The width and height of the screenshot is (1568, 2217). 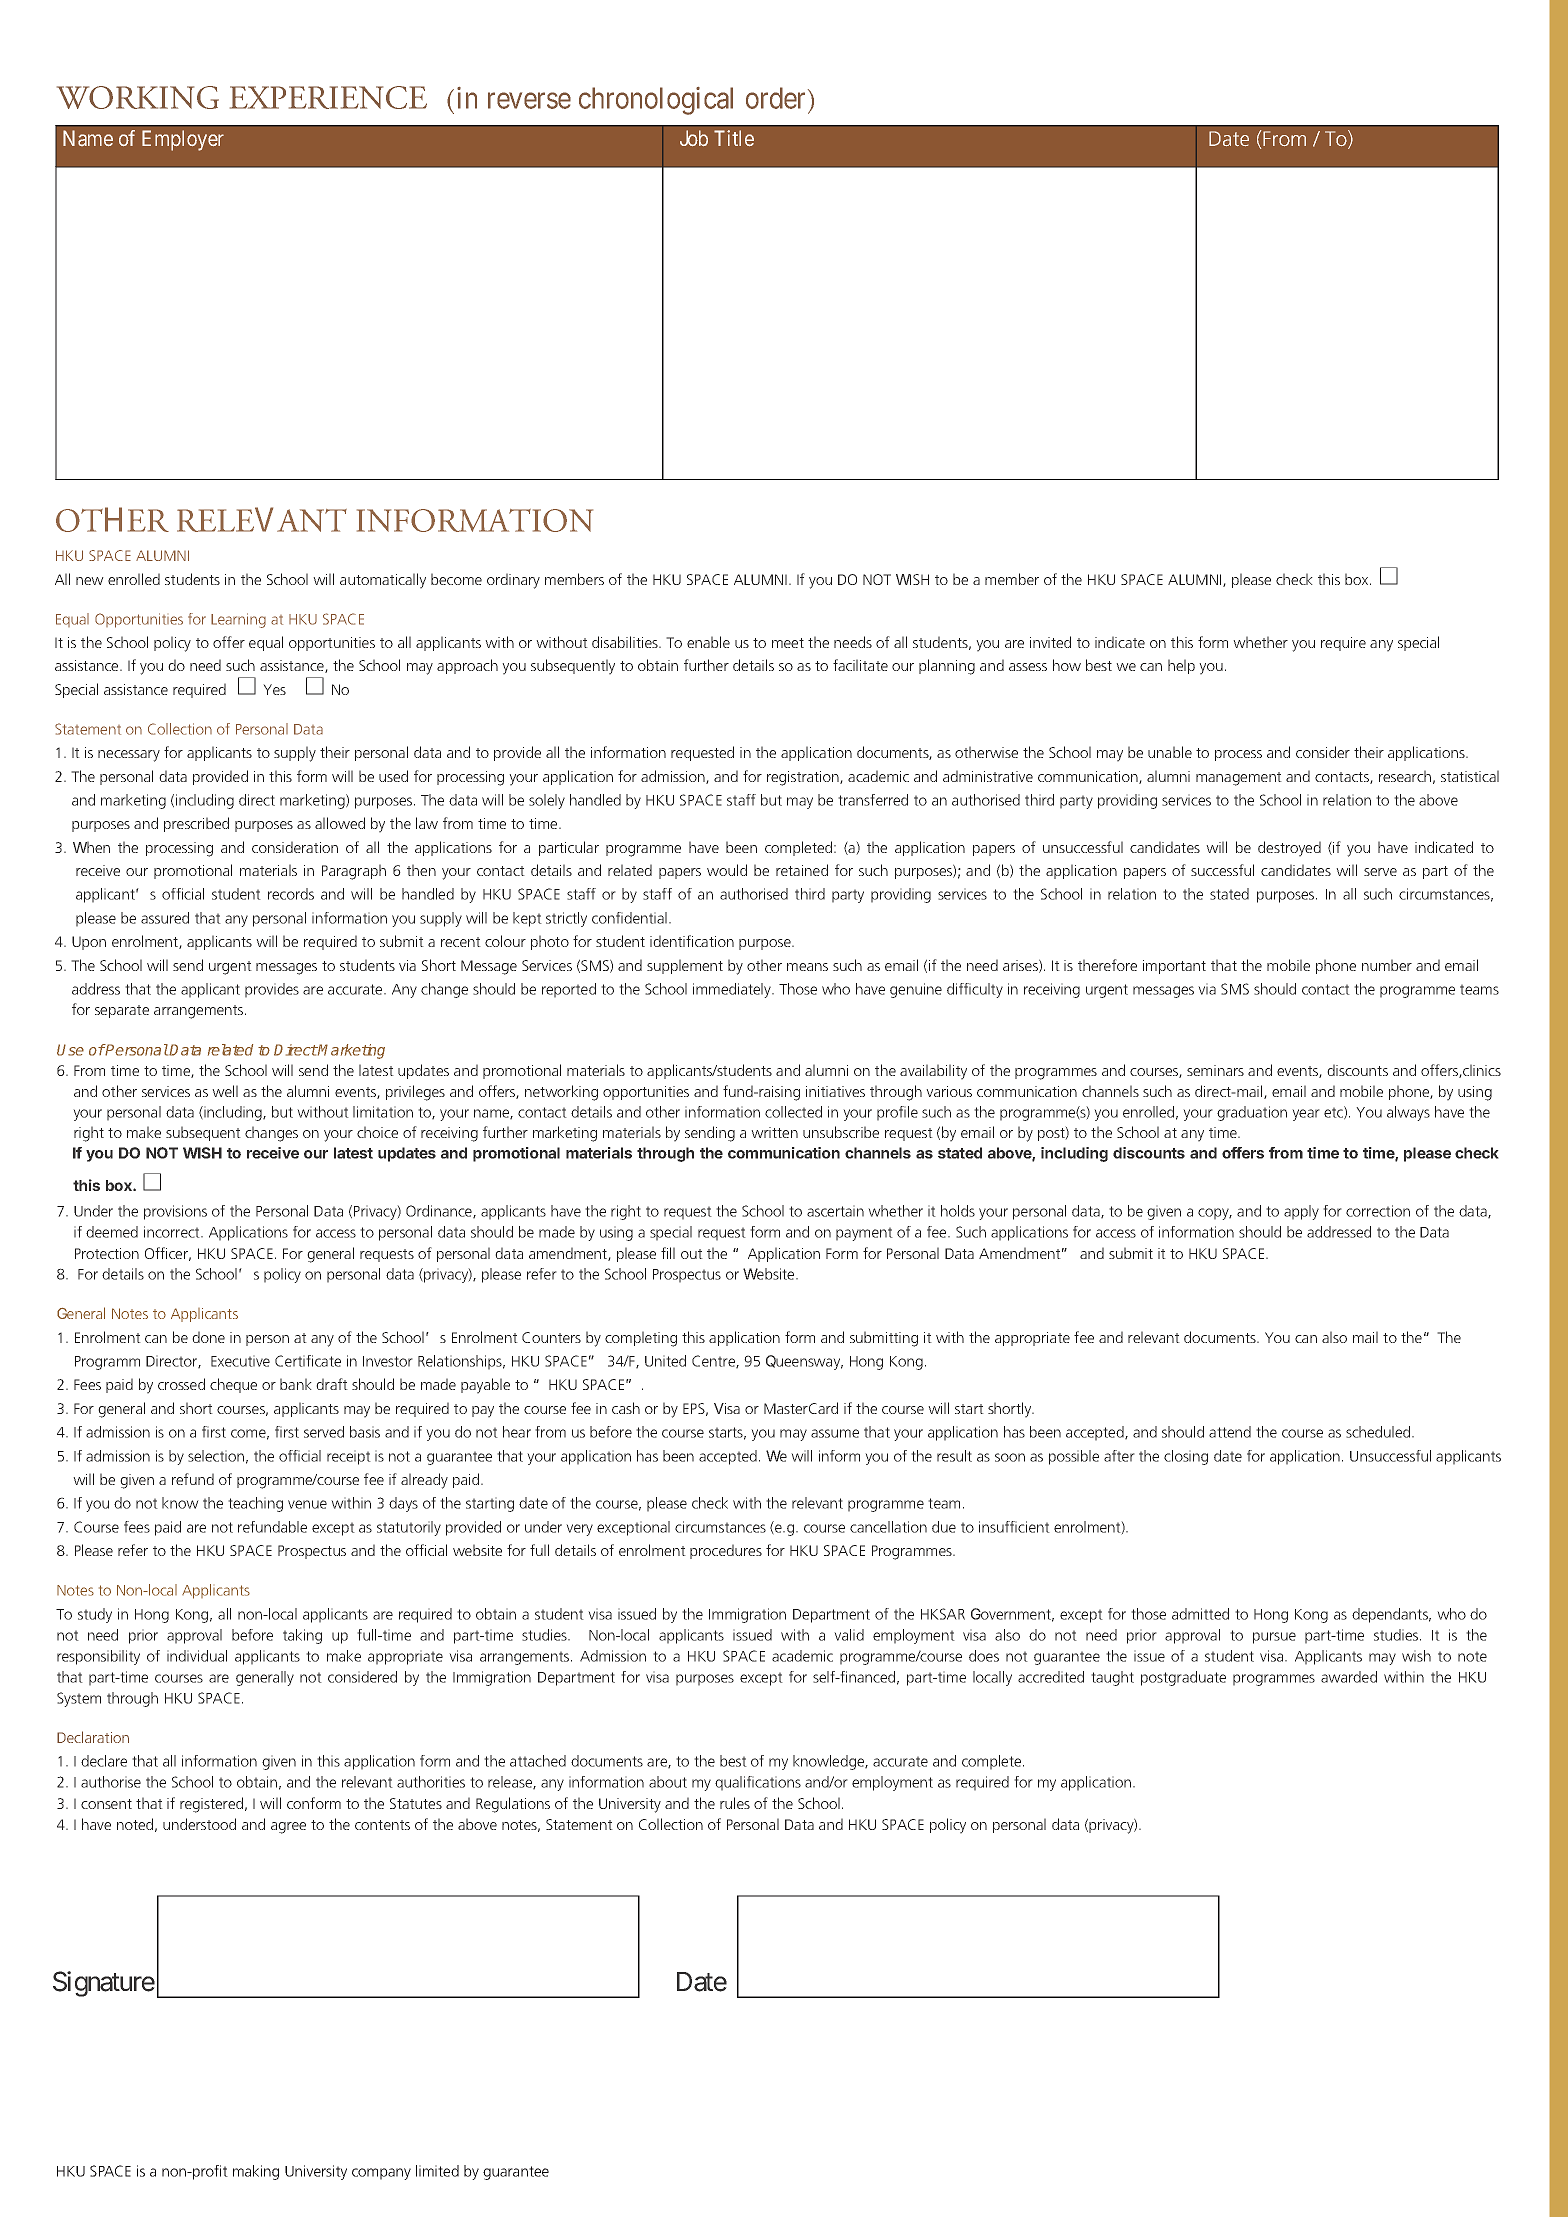 I want to click on Employer, so click(x=183, y=140).
